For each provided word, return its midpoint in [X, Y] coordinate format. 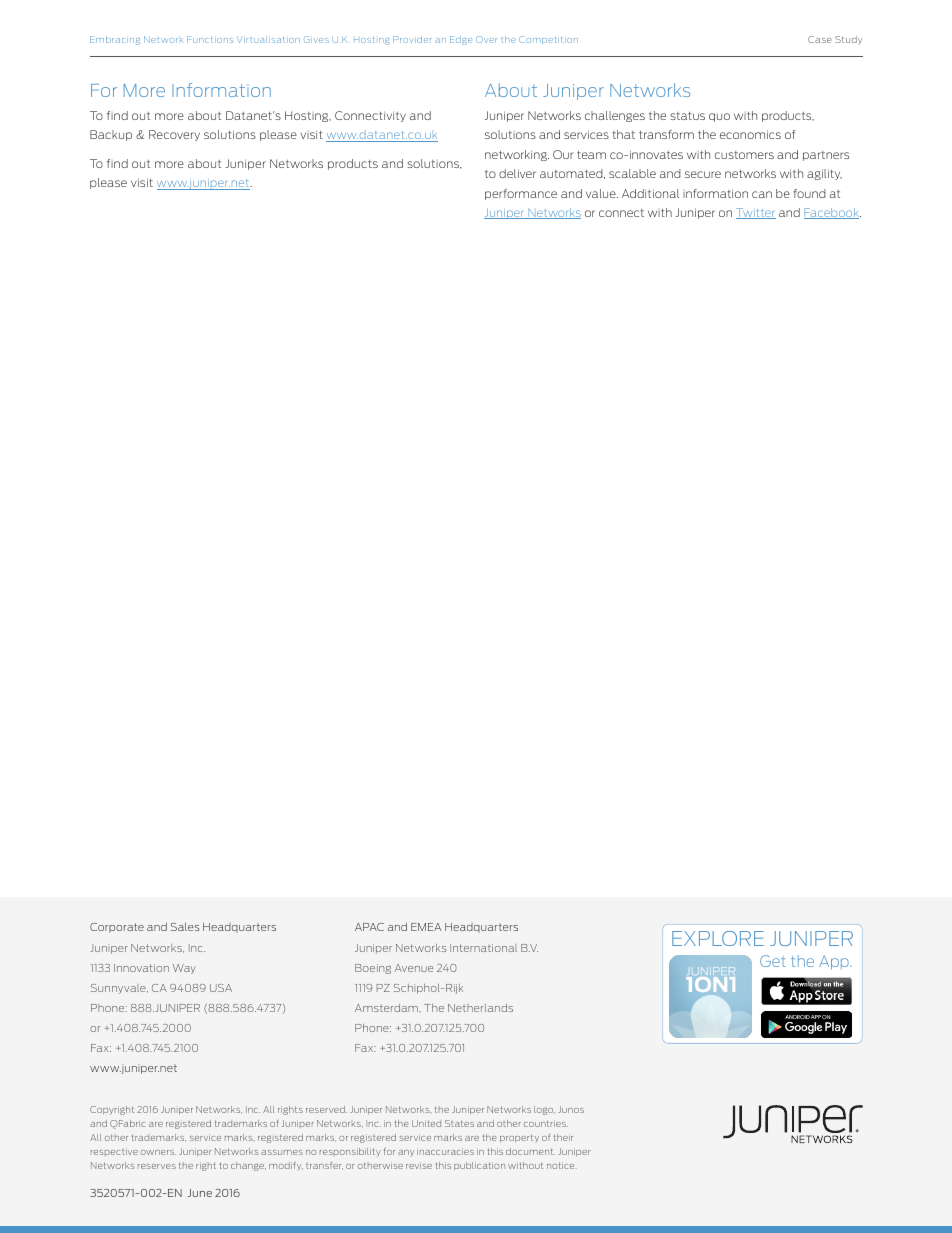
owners [158, 1152]
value [602, 193]
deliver [517, 173]
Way [184, 969]
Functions [210, 39]
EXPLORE [718, 938]
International [483, 948]
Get [773, 961]
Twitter [756, 213]
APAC [369, 927]
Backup [111, 135]
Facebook [832, 213]
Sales [185, 926]
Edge [461, 40]
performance [521, 194]
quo [719, 117]
